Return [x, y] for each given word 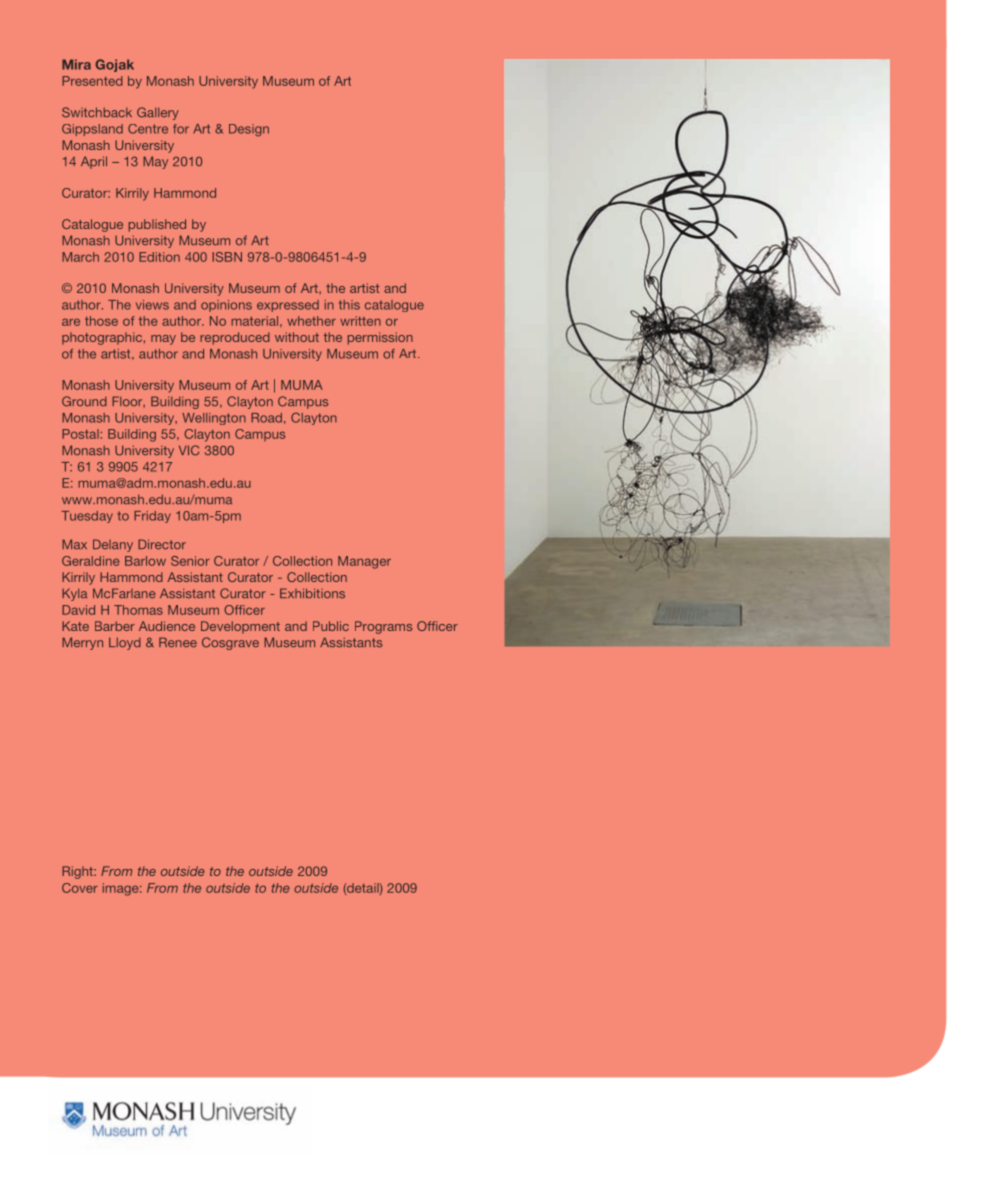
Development [240, 627]
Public [331, 626]
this [349, 305]
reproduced [235, 338]
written [360, 321]
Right [78, 872]
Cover [80, 888]
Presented [92, 81]
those [101, 321]
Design [249, 130]
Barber [115, 626]
